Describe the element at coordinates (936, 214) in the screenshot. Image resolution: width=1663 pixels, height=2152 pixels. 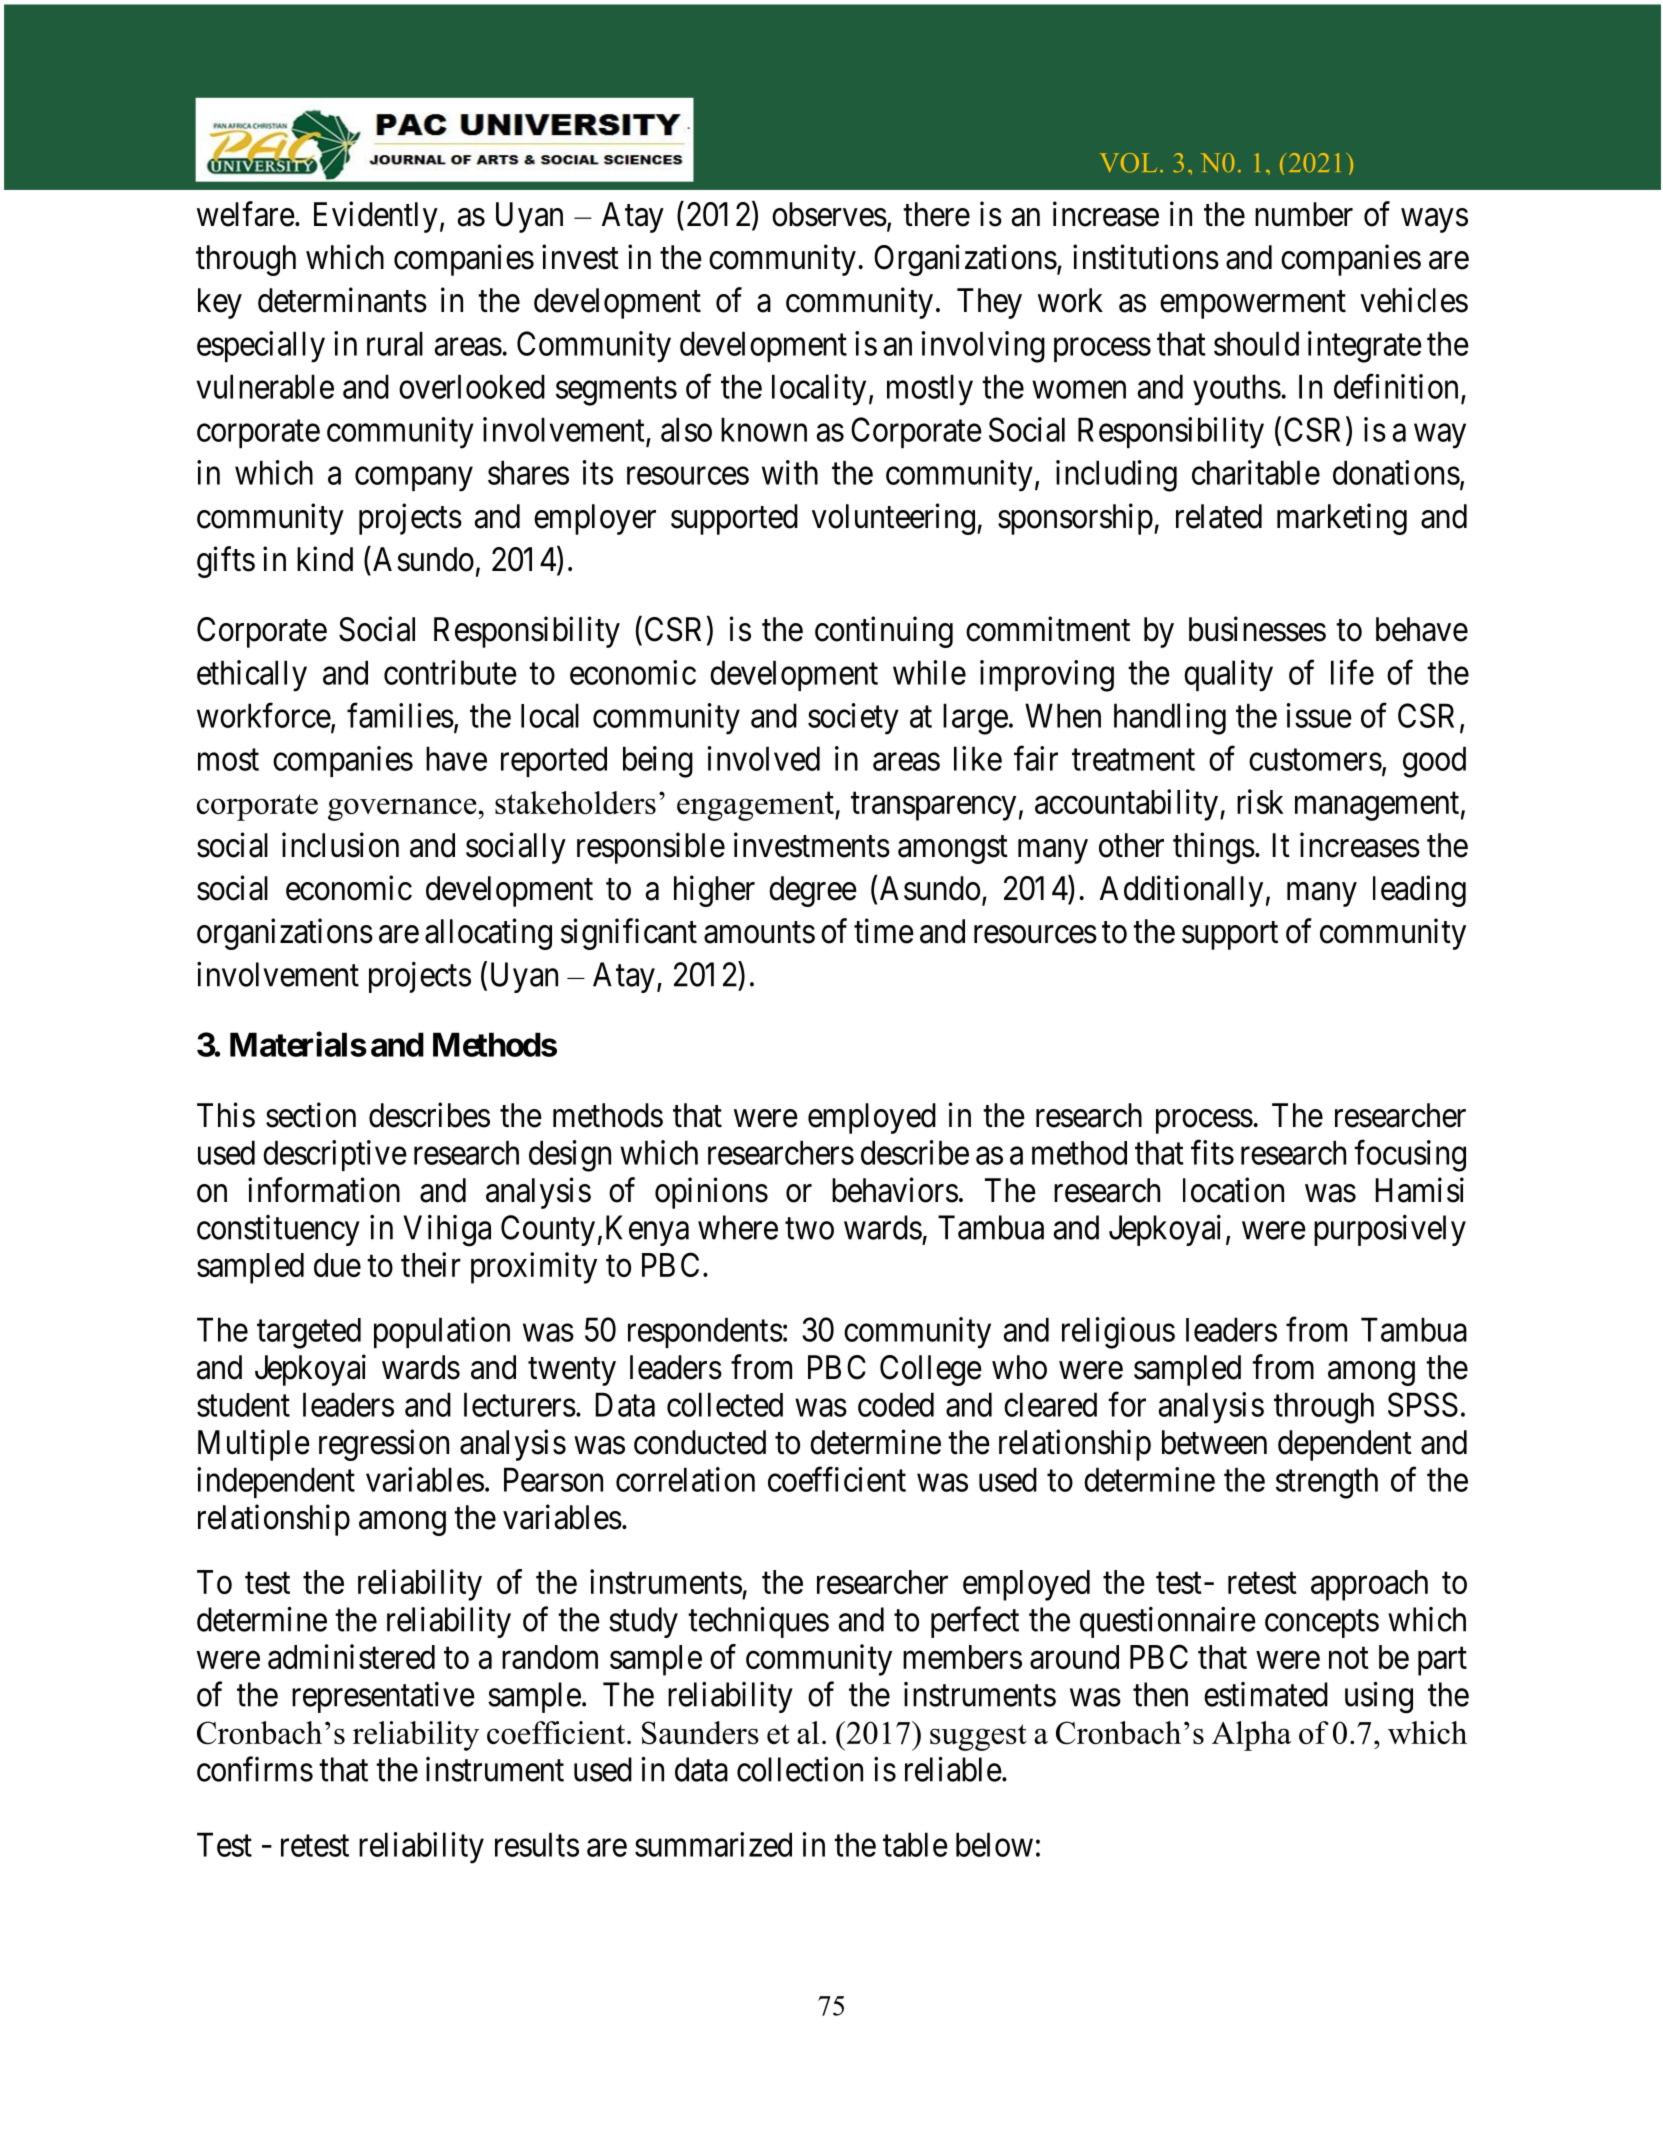
I see `there` at that location.
